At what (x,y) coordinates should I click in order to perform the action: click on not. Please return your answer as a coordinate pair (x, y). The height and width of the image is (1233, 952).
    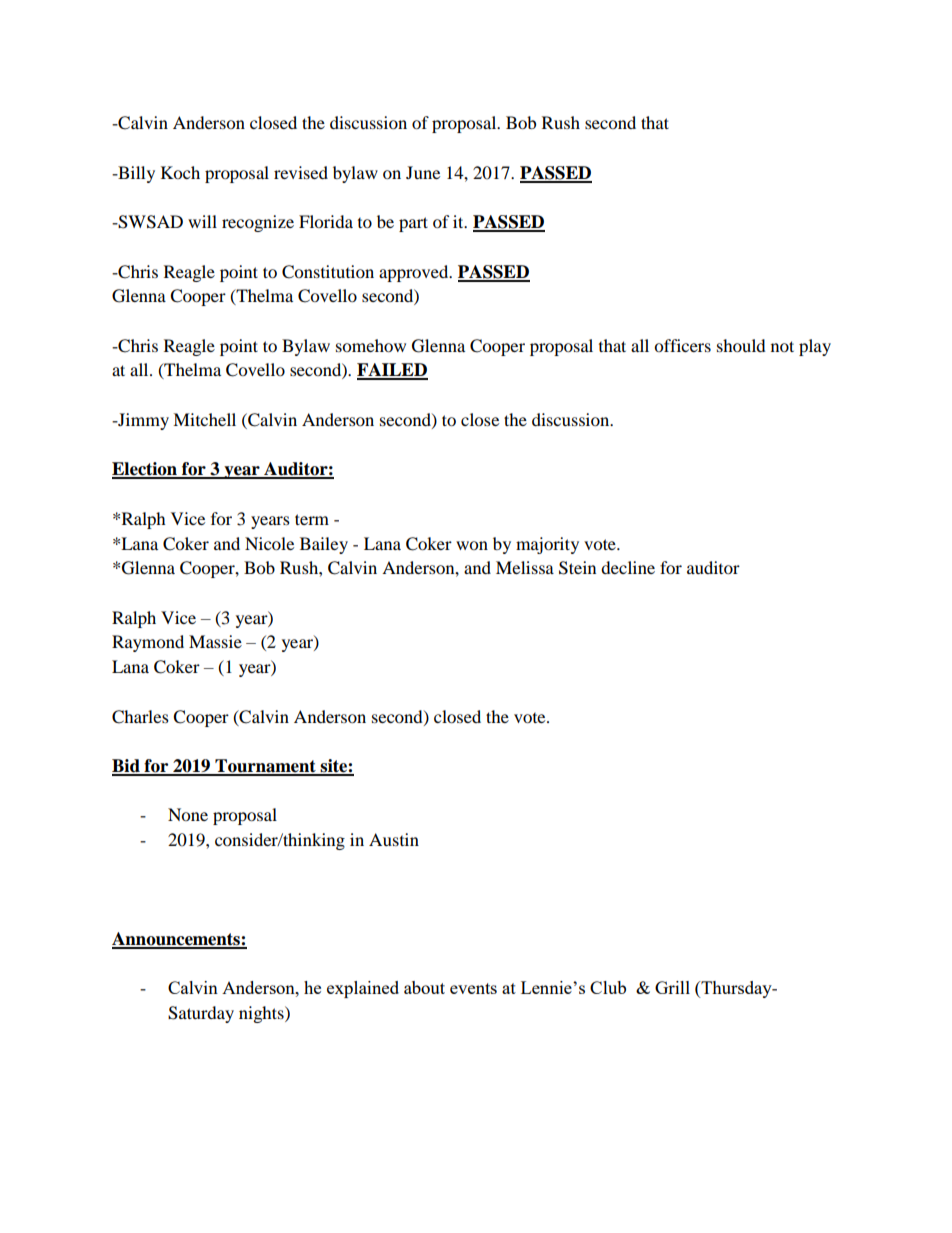
    Looking at the image, I should click on (782, 346).
